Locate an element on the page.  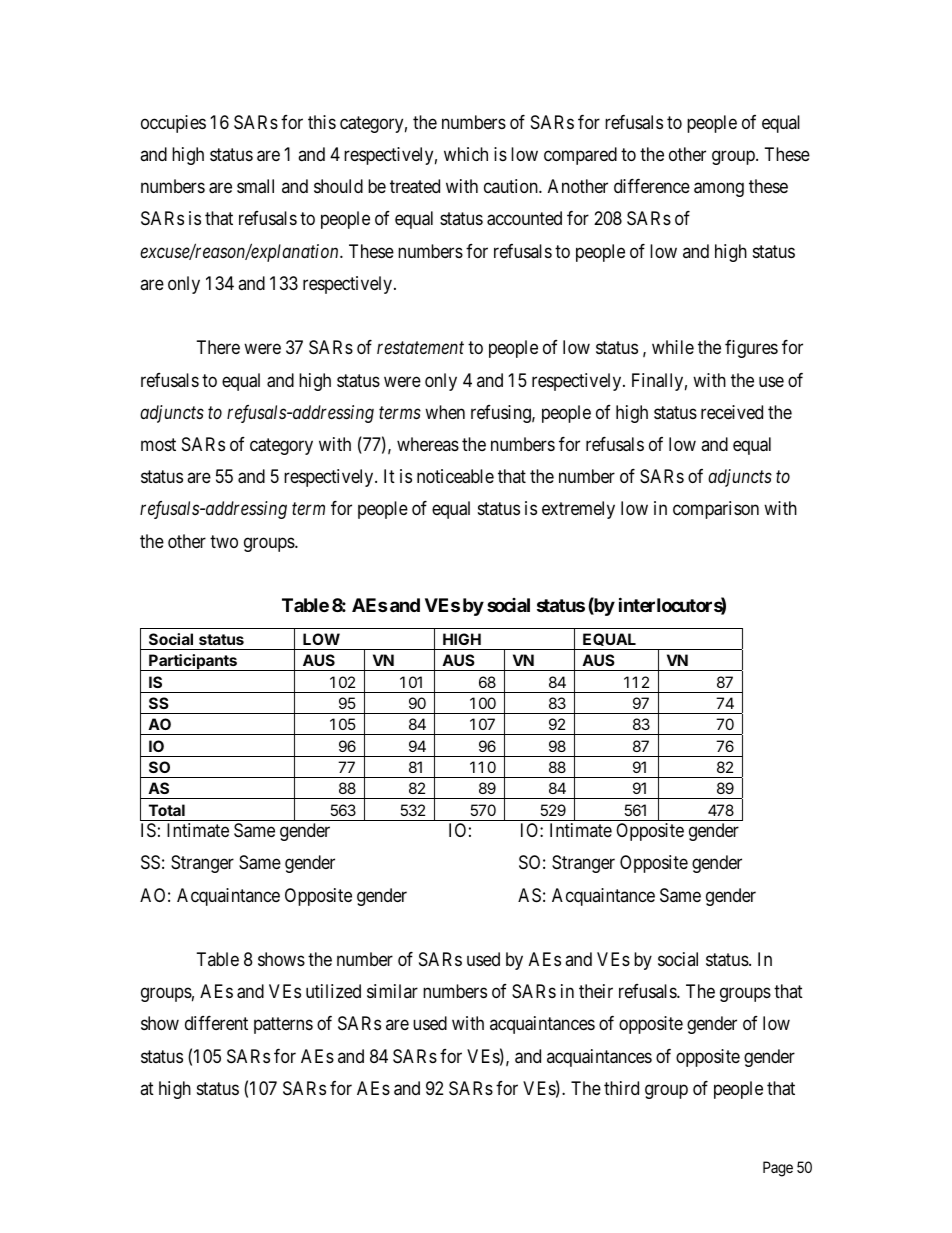
similar is located at coordinates (392, 991).
